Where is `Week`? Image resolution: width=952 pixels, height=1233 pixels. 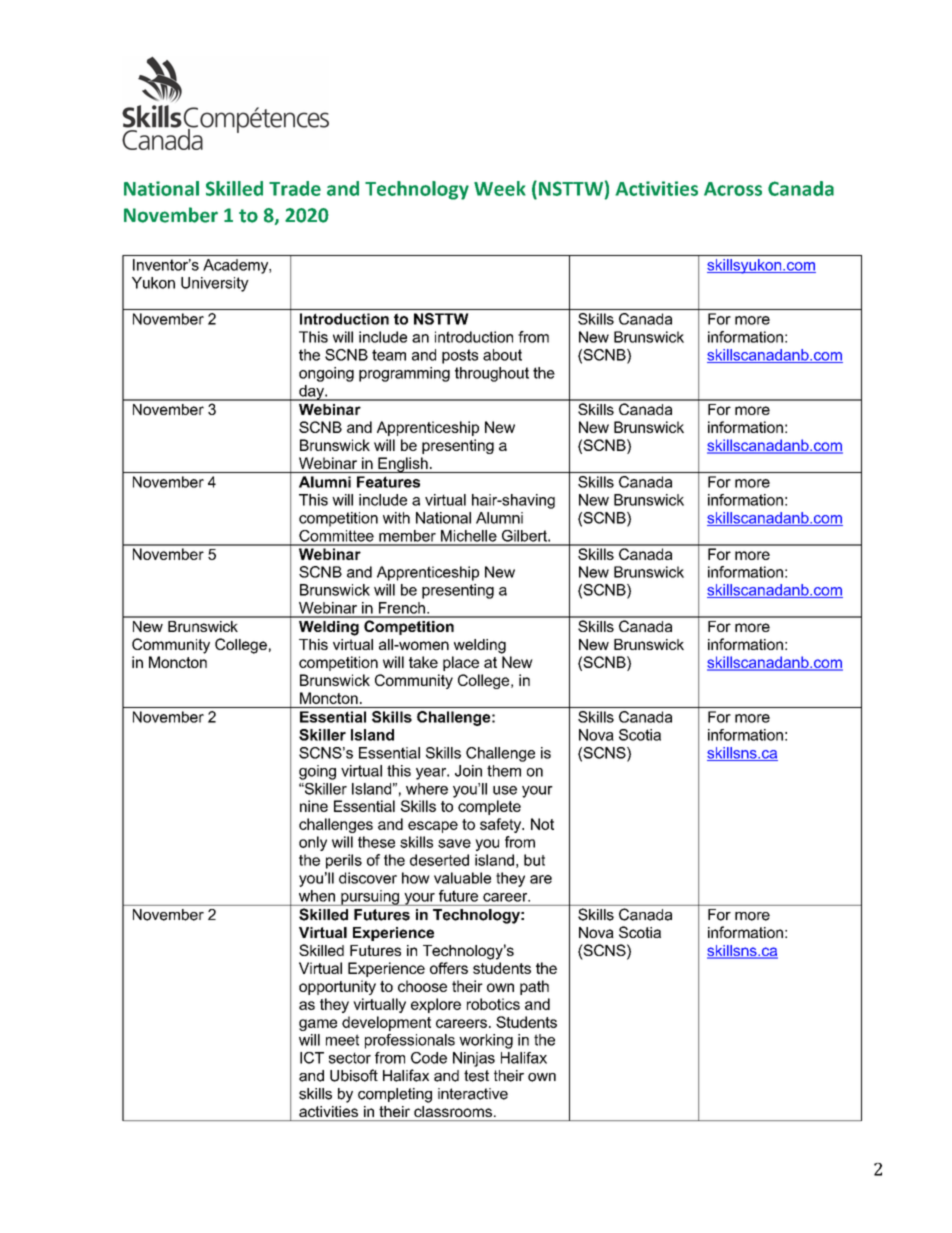 Week is located at coordinates (500, 188).
